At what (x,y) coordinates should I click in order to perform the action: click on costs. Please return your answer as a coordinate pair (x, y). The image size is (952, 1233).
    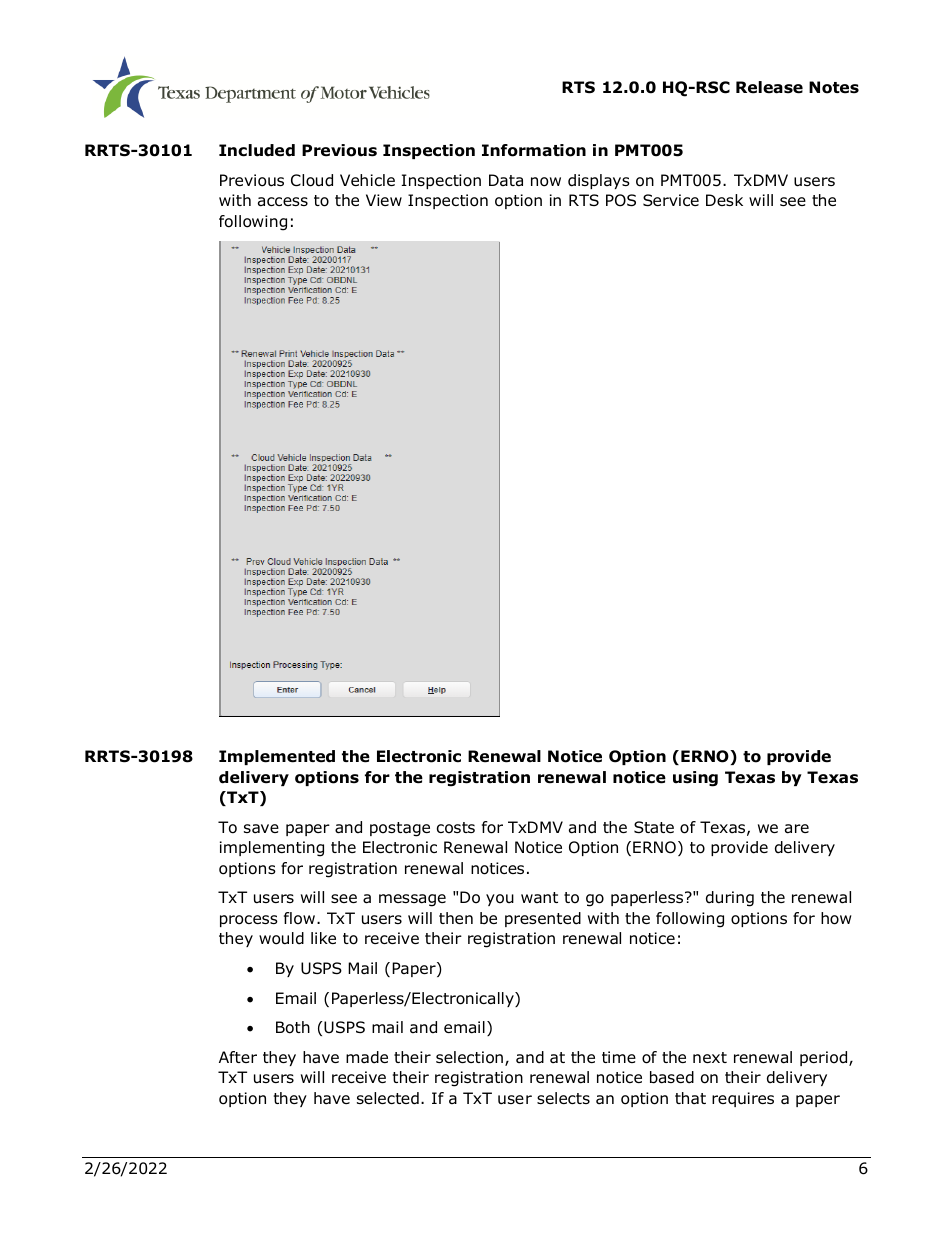
    Looking at the image, I should click on (456, 828).
